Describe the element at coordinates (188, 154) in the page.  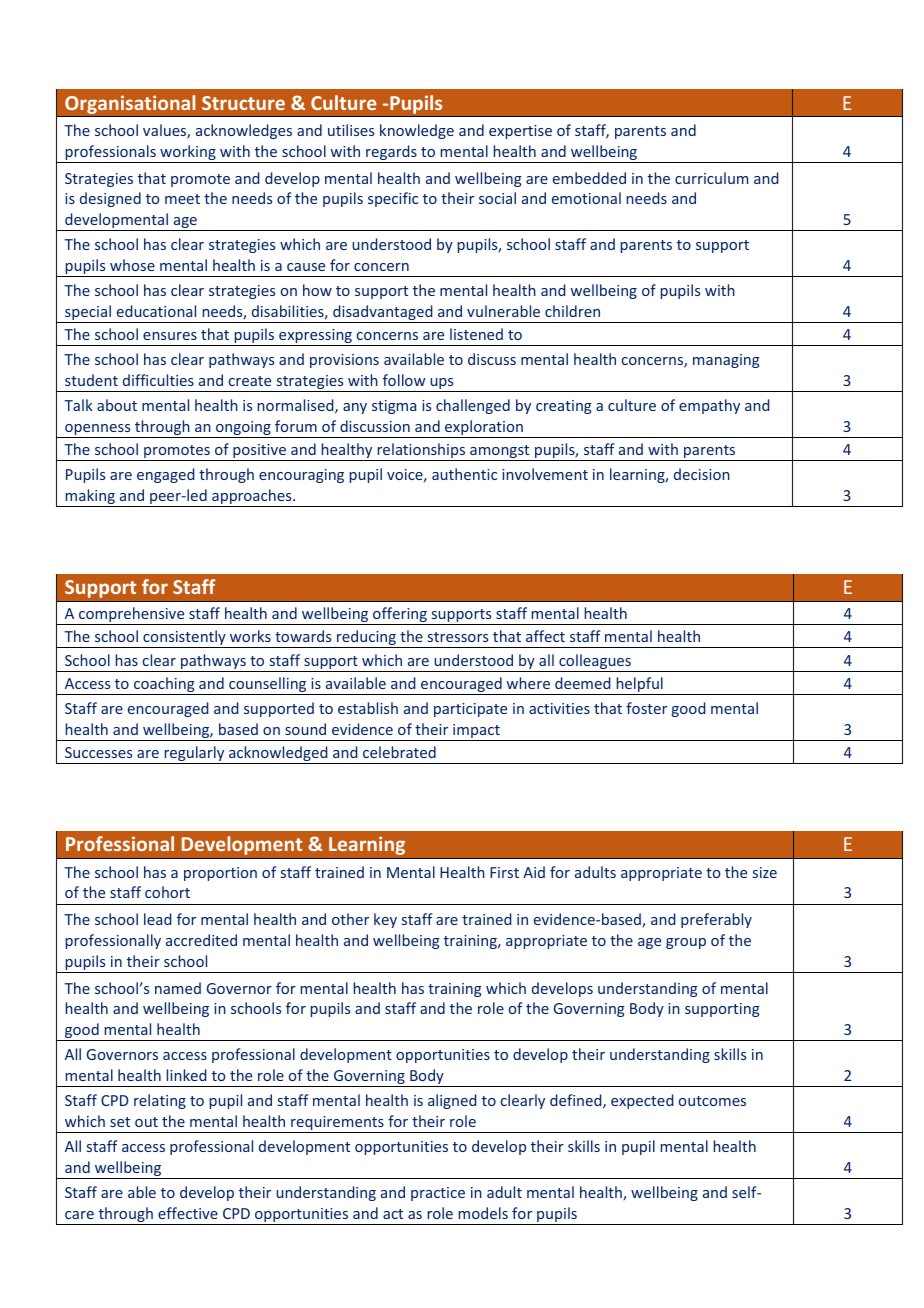
I see `working` at that location.
